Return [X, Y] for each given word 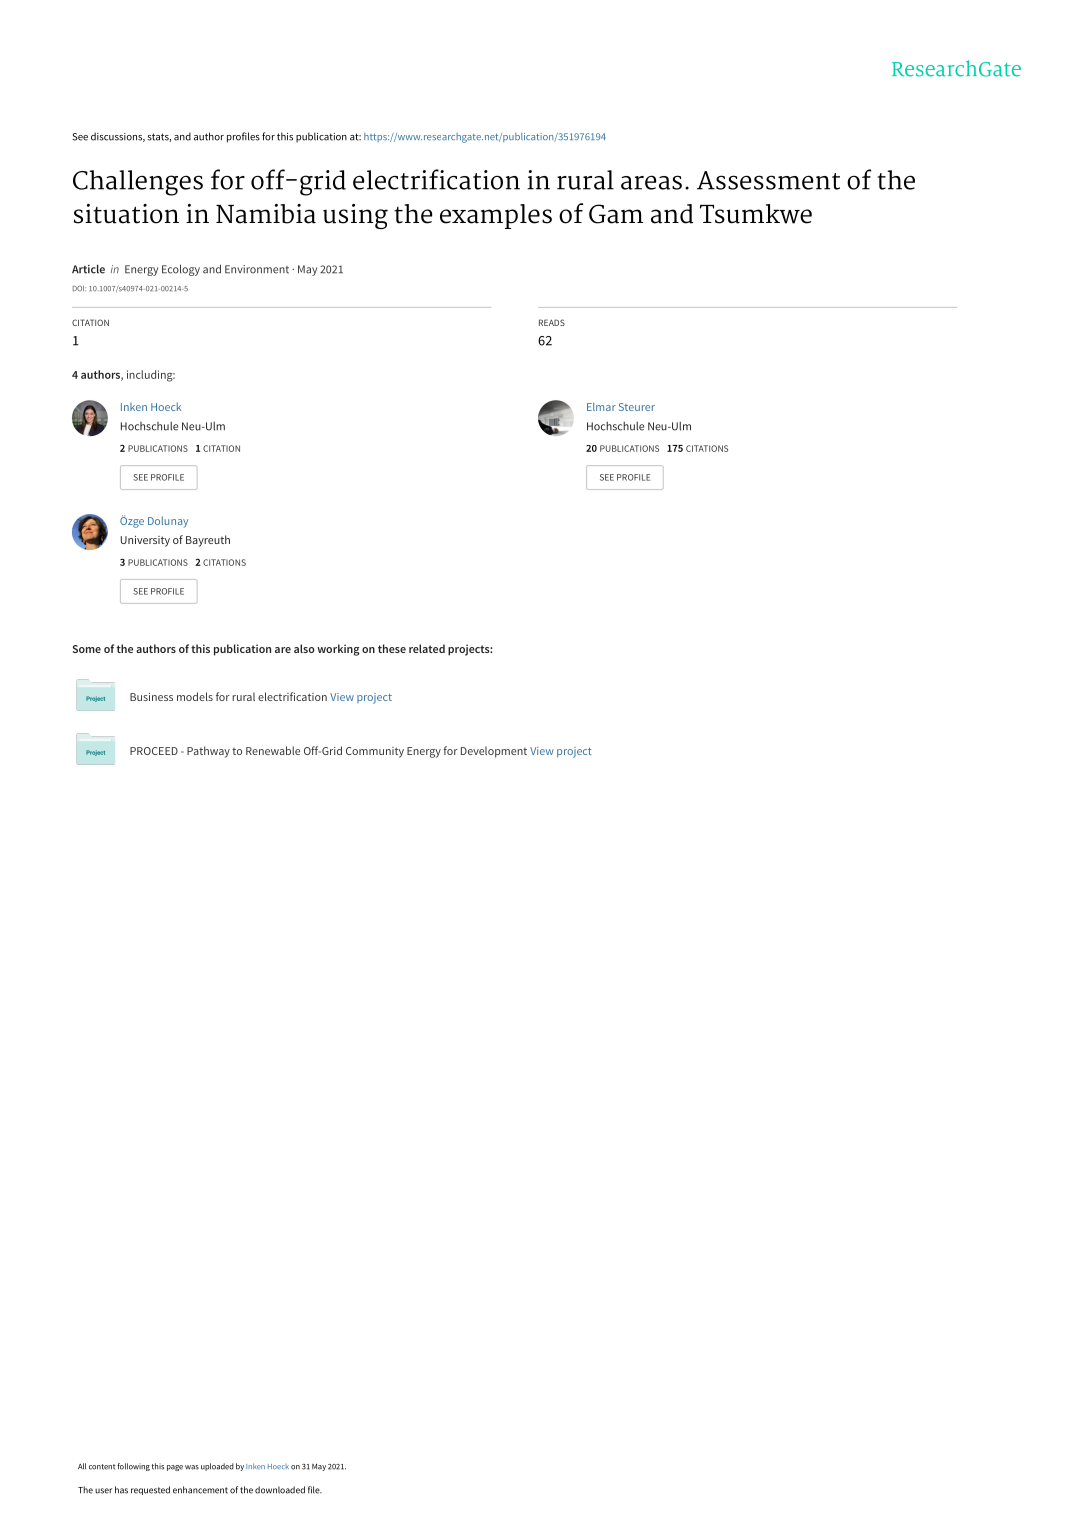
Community [375, 752]
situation [126, 214]
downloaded [280, 1490]
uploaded [217, 1467]
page [175, 1468]
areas [651, 182]
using [355, 216]
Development [494, 752]
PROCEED [154, 751]
